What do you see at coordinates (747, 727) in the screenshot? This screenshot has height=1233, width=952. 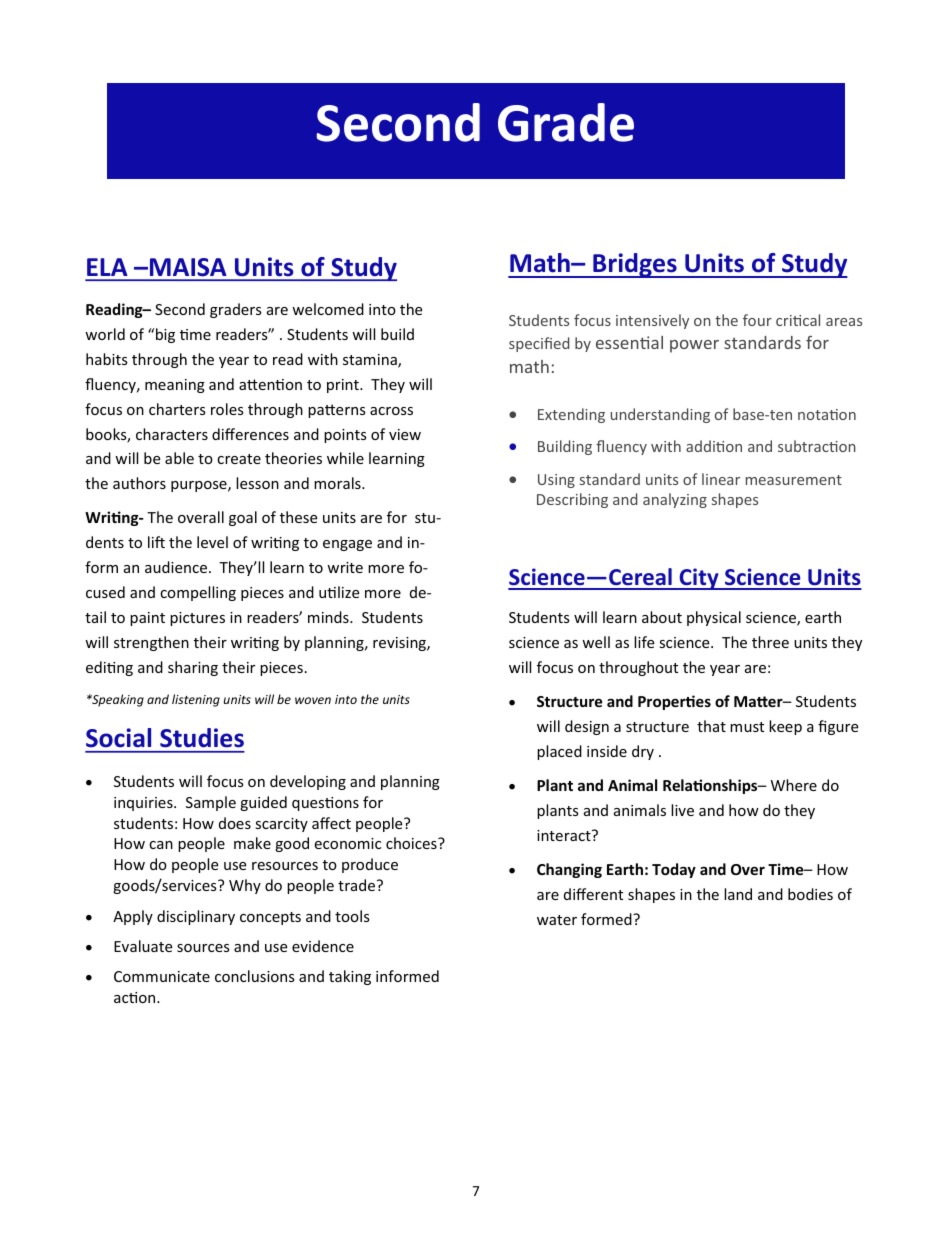 I see `must` at bounding box center [747, 727].
